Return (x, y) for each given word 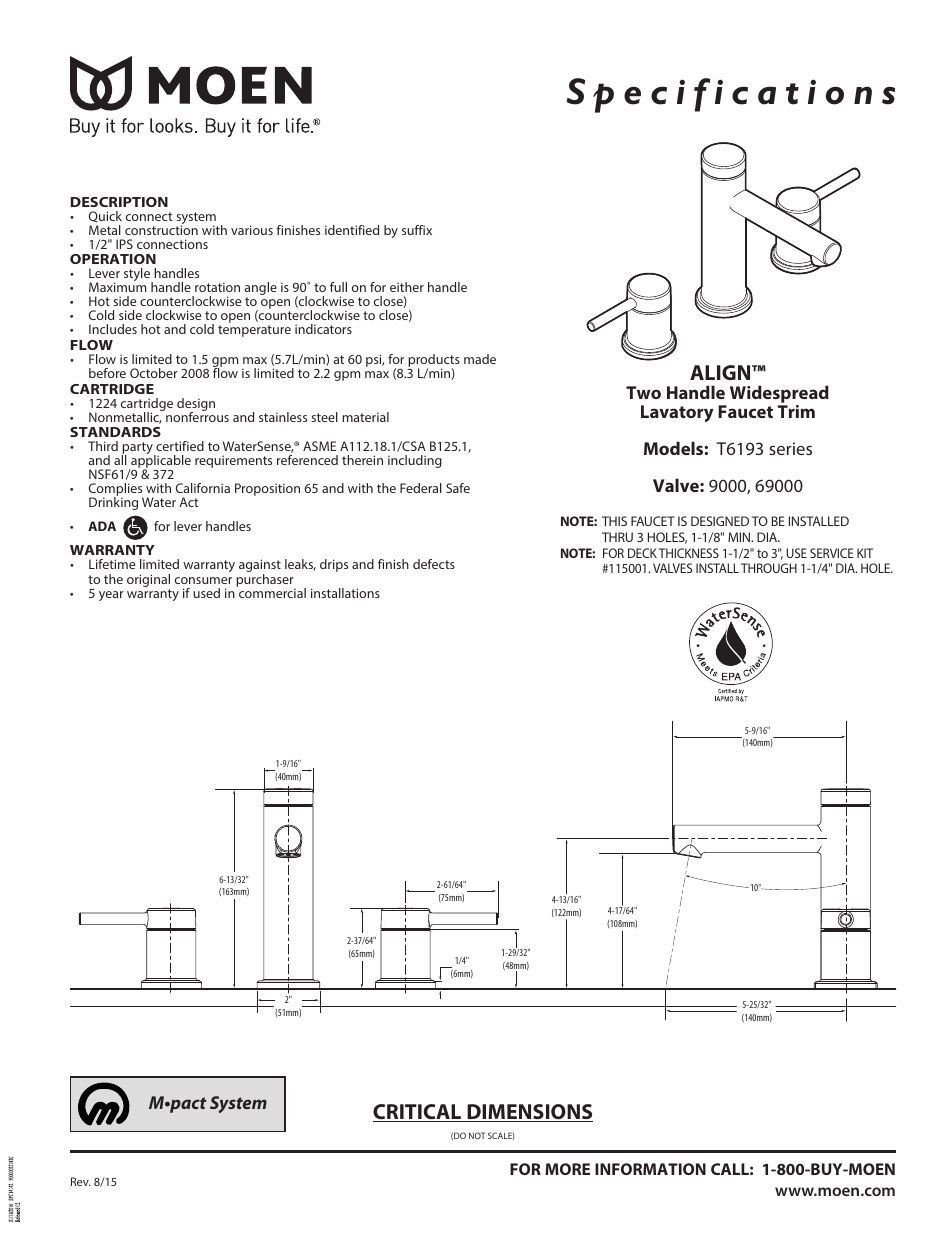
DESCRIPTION (119, 202)
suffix (417, 230)
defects (434, 564)
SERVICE (832, 553)
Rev (81, 1181)
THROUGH (769, 568)
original (148, 580)
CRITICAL (418, 1113)
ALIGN (721, 372)
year (111, 596)
